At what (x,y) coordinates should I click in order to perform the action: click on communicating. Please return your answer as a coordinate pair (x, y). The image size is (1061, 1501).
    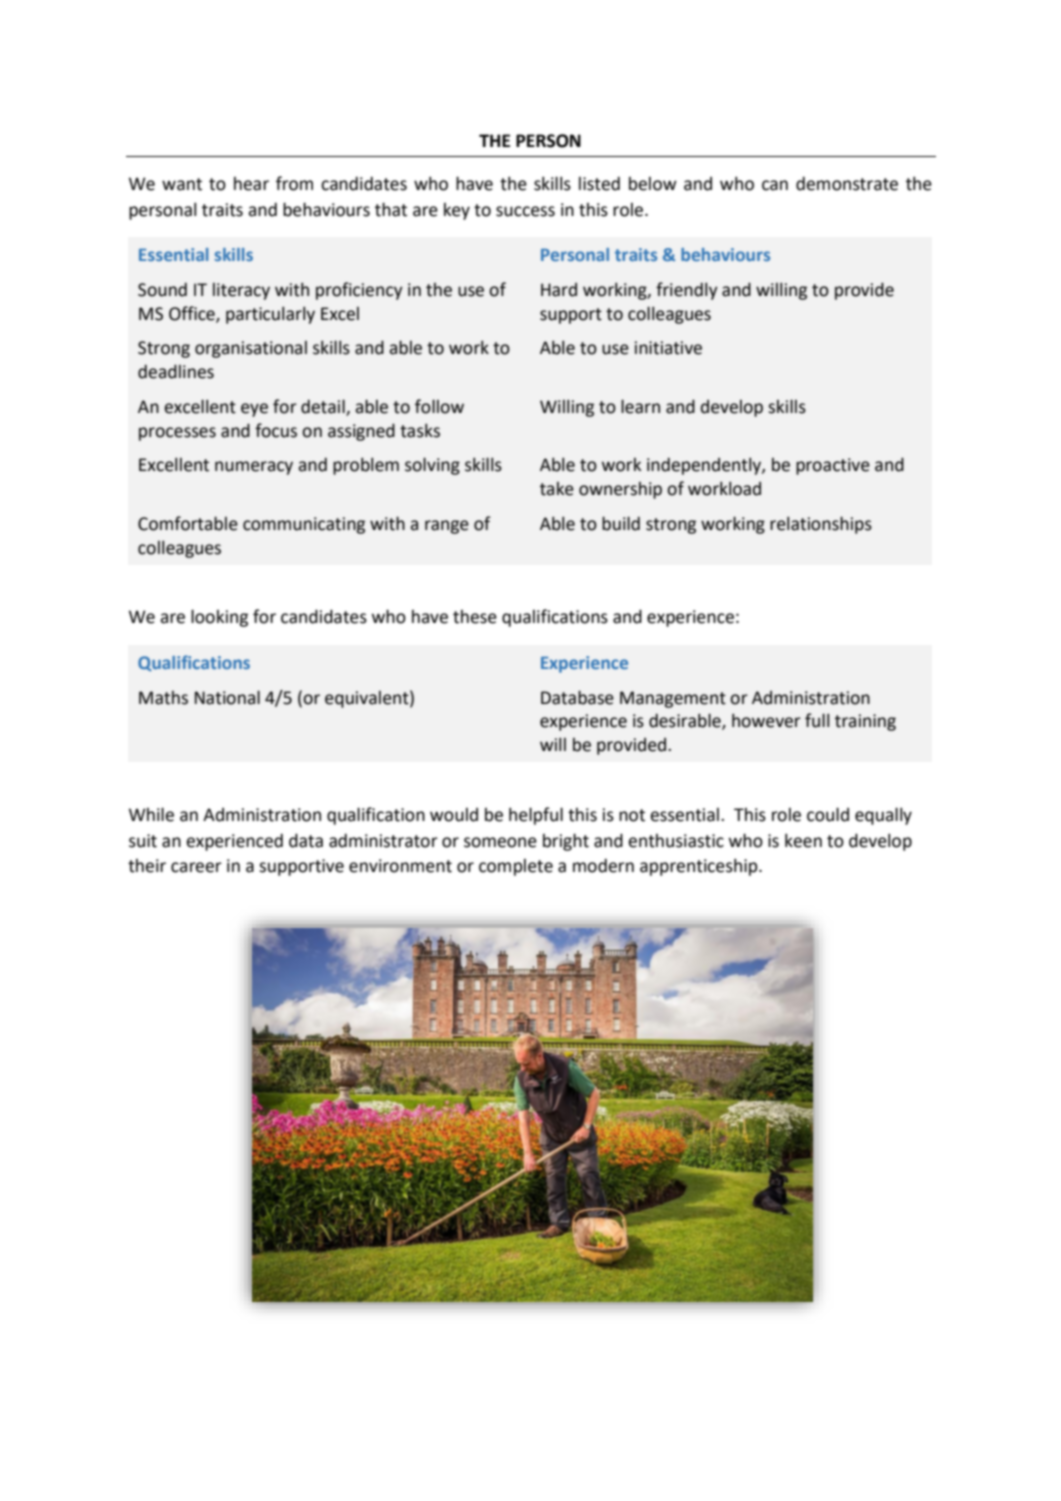
    Looking at the image, I should click on (304, 525).
